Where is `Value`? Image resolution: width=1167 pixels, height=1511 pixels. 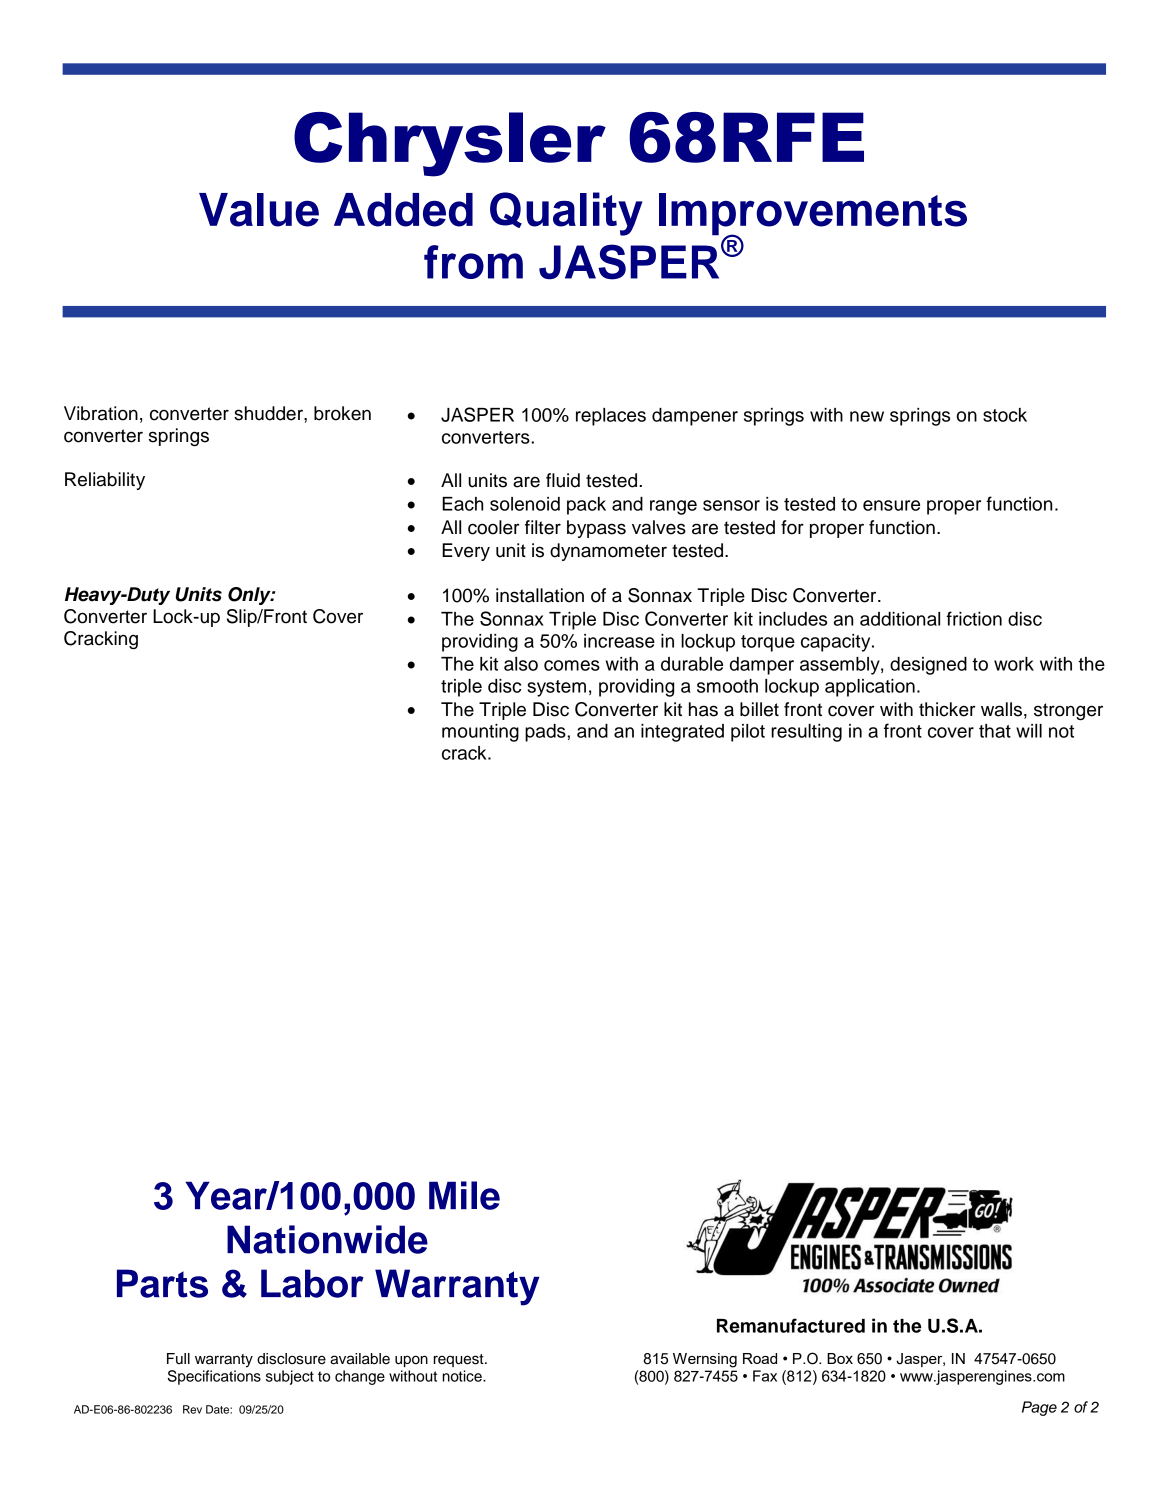
Value is located at coordinates (259, 210).
